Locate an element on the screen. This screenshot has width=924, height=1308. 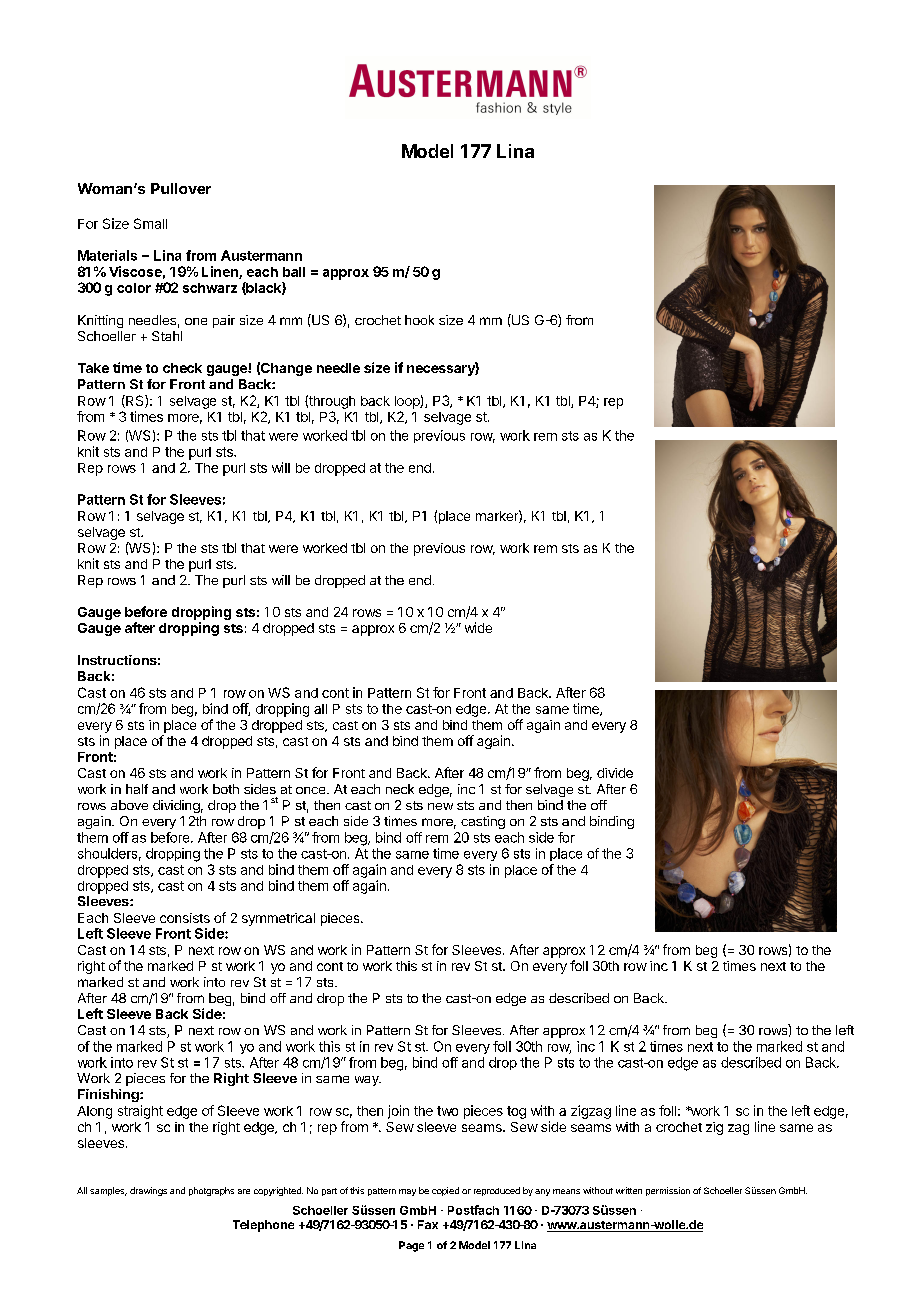
ball is located at coordinates (294, 272).
